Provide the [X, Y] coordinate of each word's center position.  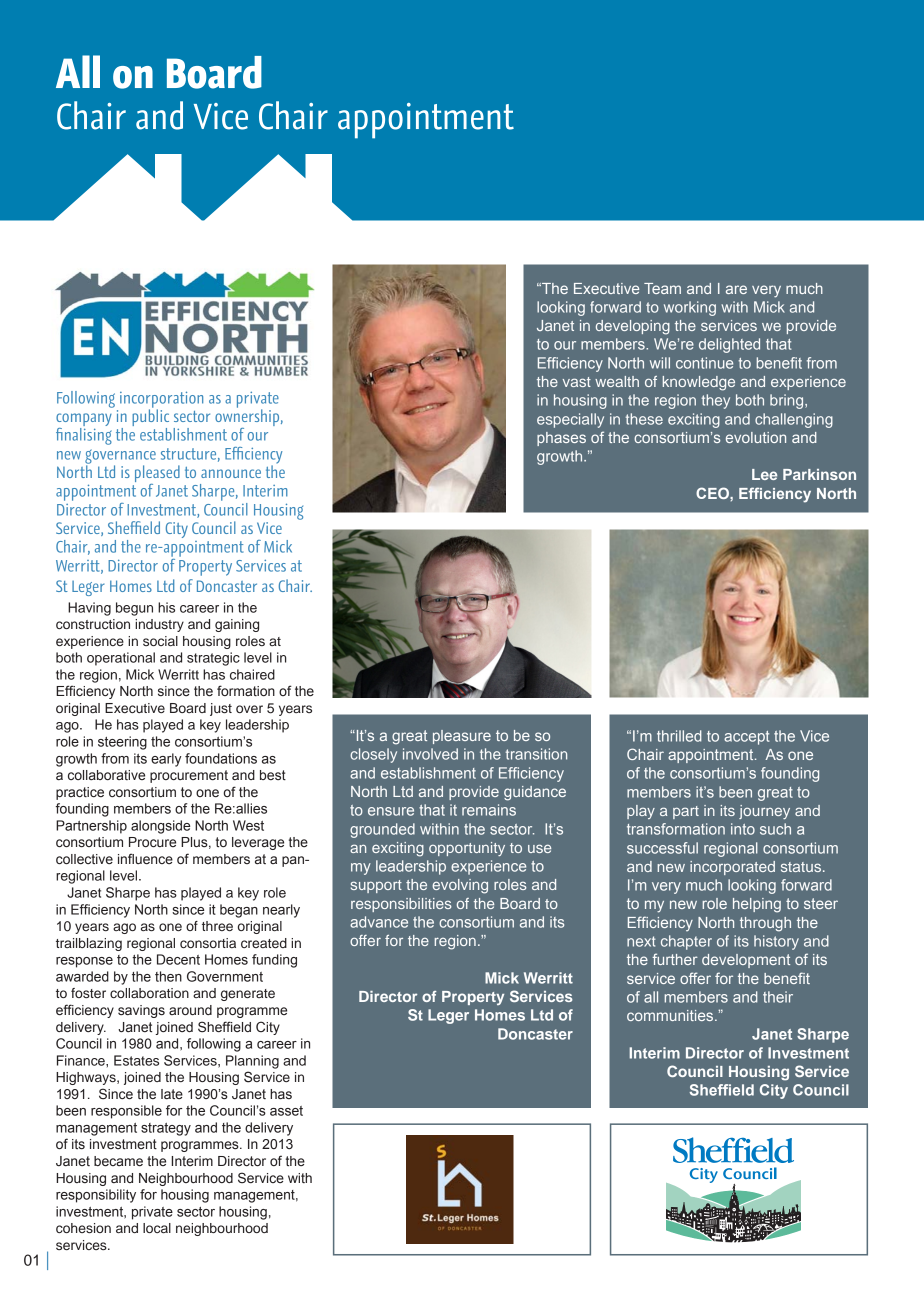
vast [577, 382]
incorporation [161, 400]
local [157, 1228]
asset [286, 1111]
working [690, 308]
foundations [221, 758]
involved [430, 754]
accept [747, 738]
